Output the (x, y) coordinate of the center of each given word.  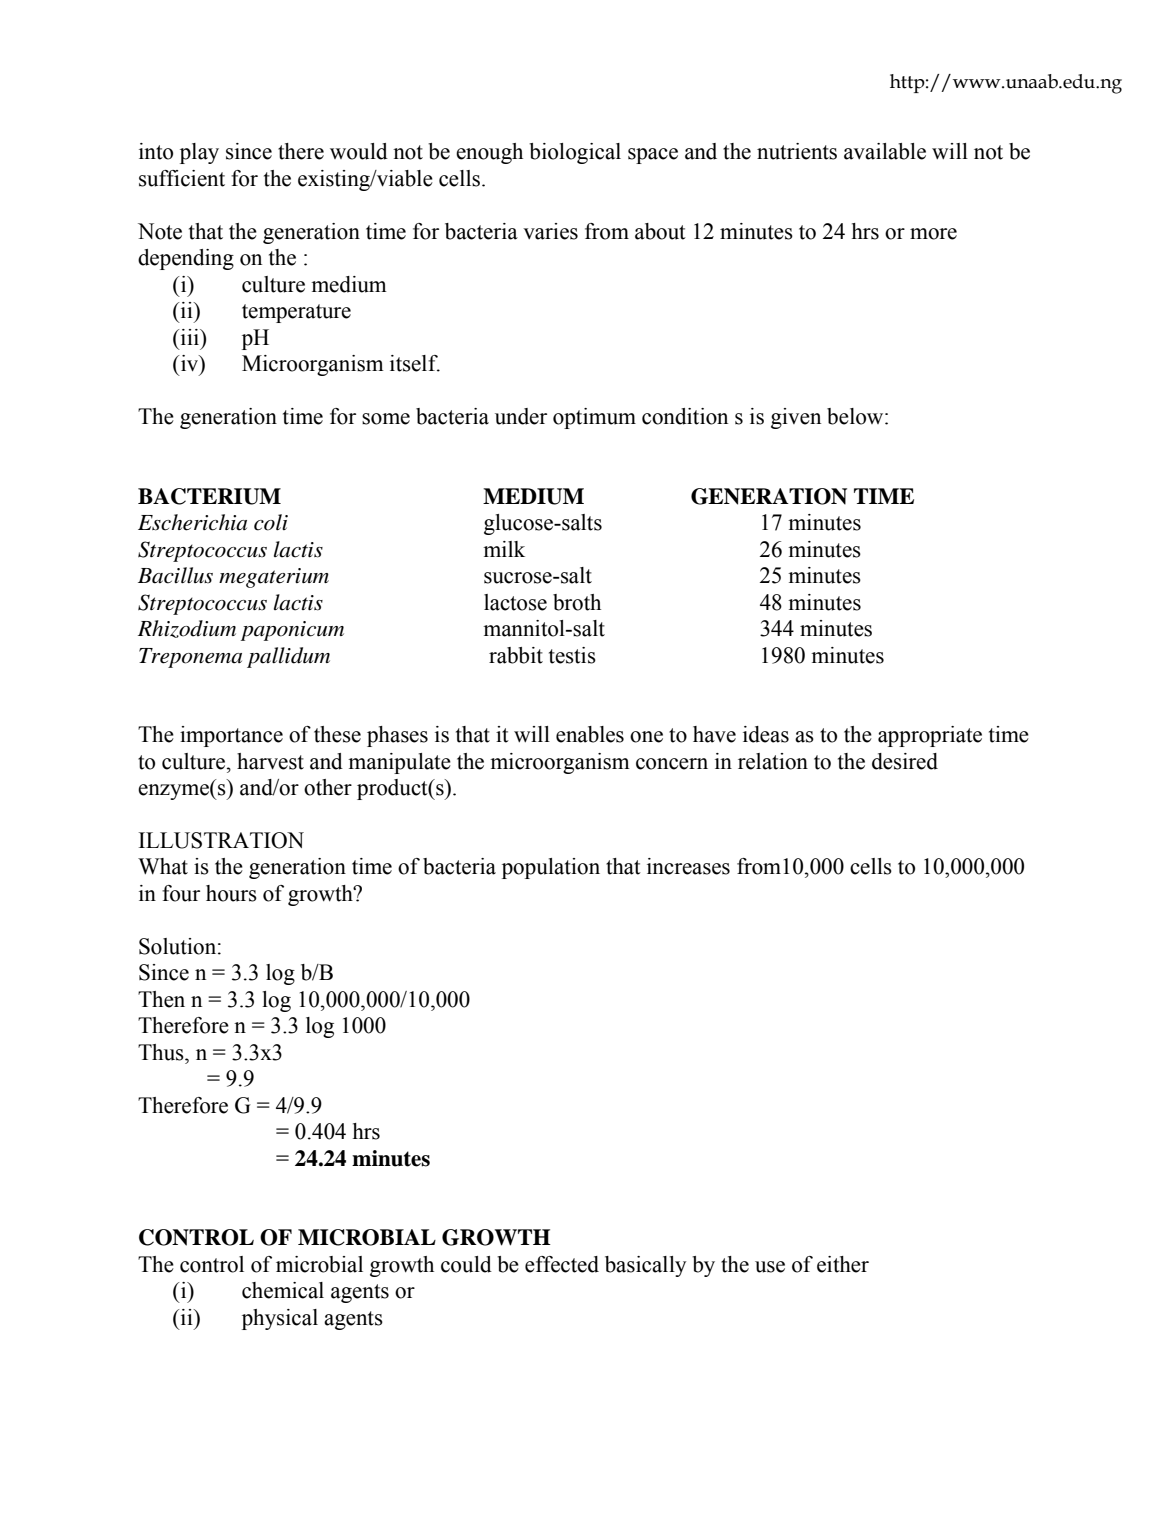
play (199, 153)
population (551, 868)
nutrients (797, 151)
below (856, 416)
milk (504, 549)
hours (231, 893)
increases (688, 866)
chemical (283, 1290)
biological (575, 153)
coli (271, 522)
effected (562, 1264)
